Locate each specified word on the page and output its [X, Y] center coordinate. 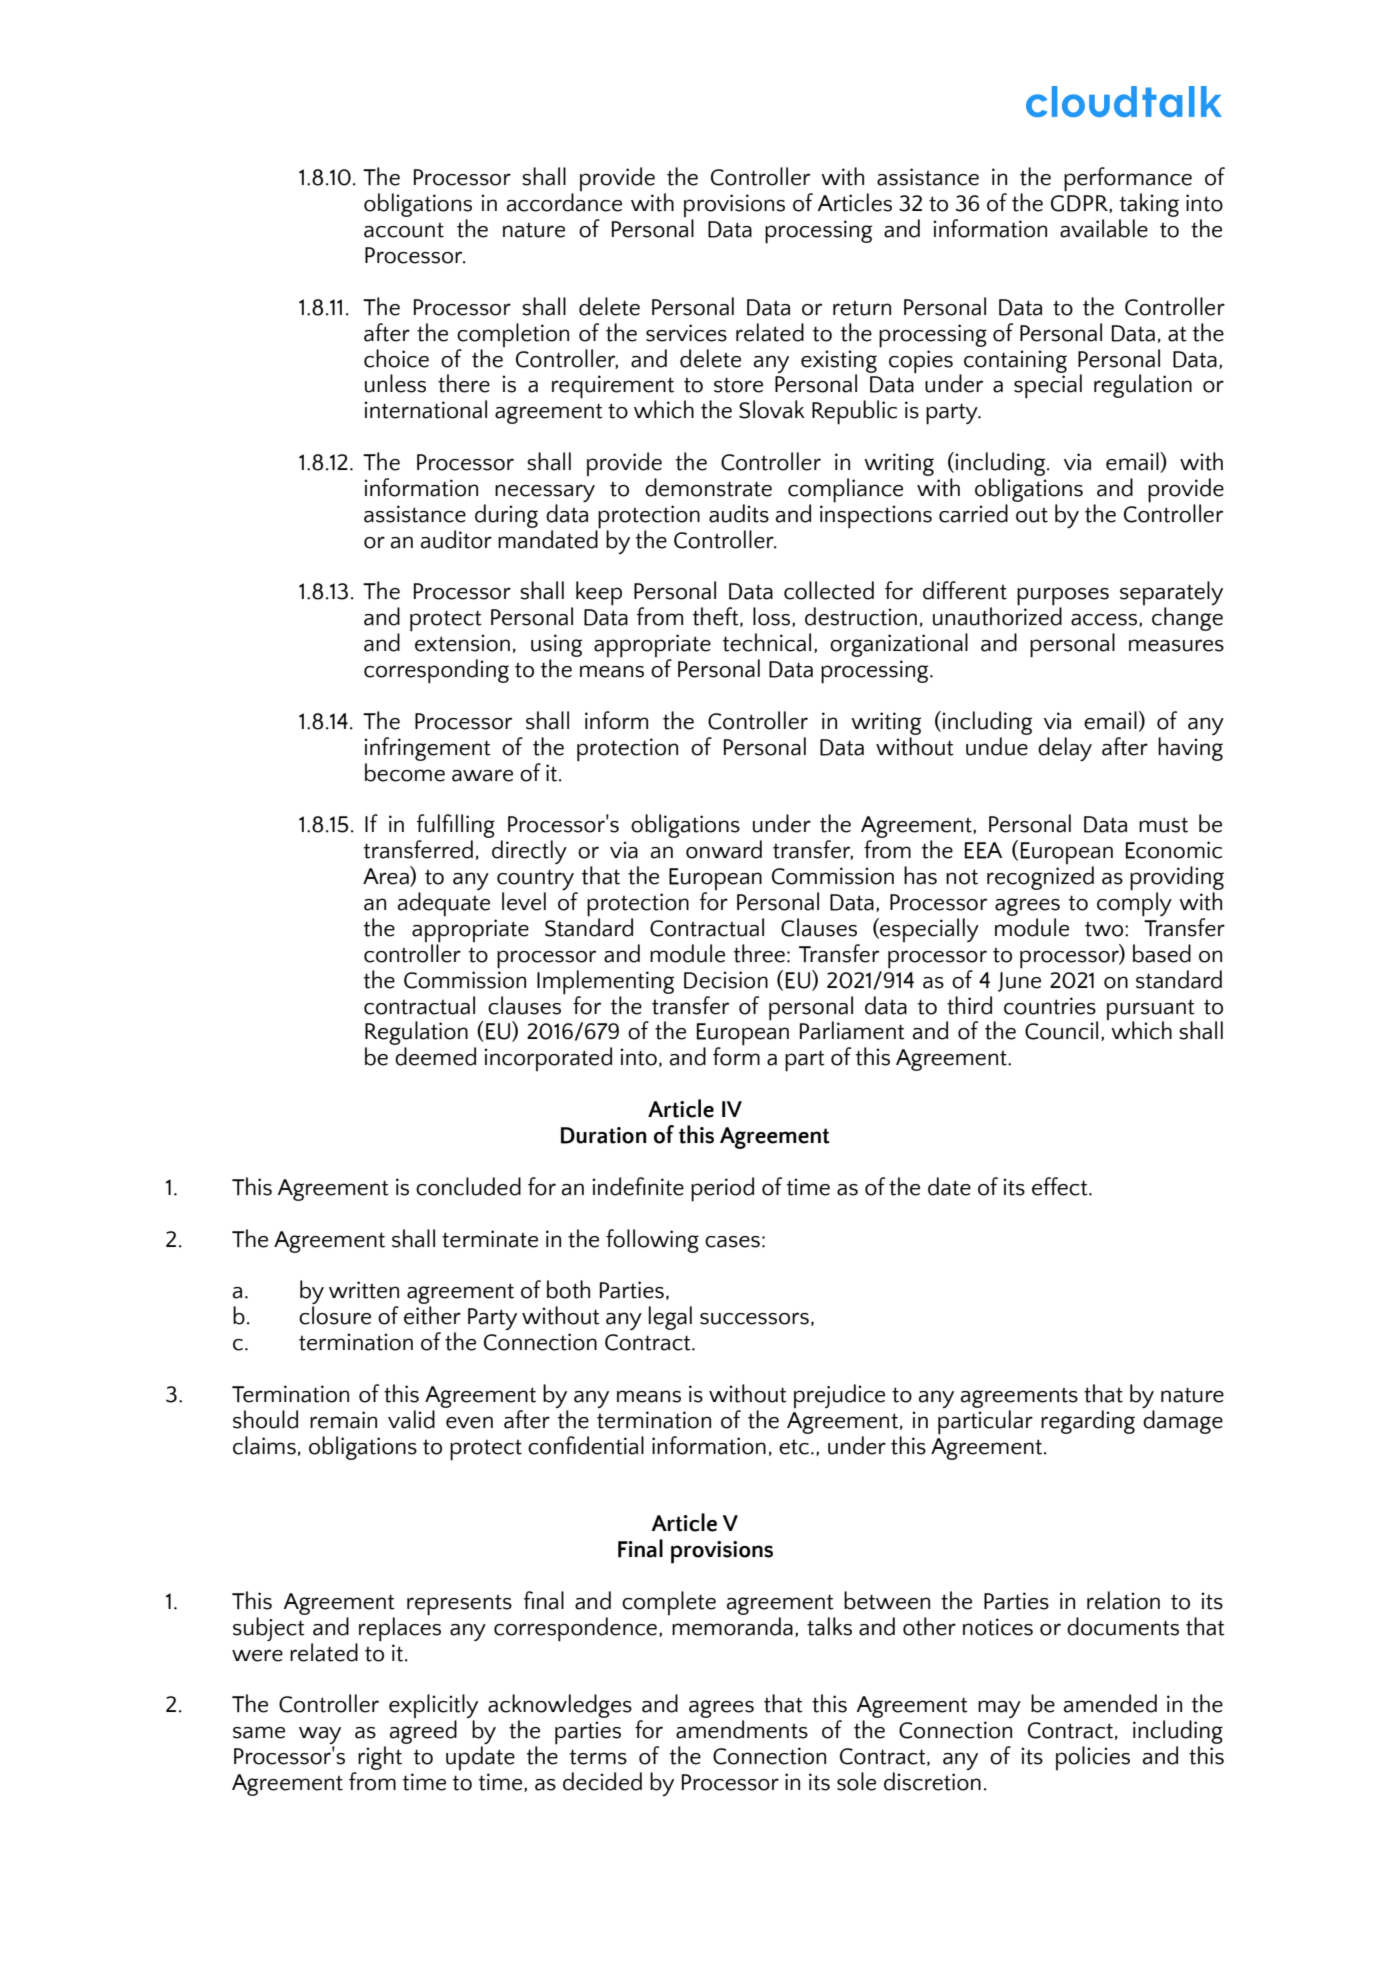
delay [1065, 749]
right [380, 1758]
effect [1061, 1186]
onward [724, 849]
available [1104, 228]
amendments [742, 1729]
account [404, 230]
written [364, 1290]
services [686, 333]
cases [732, 1242]
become [405, 772]
